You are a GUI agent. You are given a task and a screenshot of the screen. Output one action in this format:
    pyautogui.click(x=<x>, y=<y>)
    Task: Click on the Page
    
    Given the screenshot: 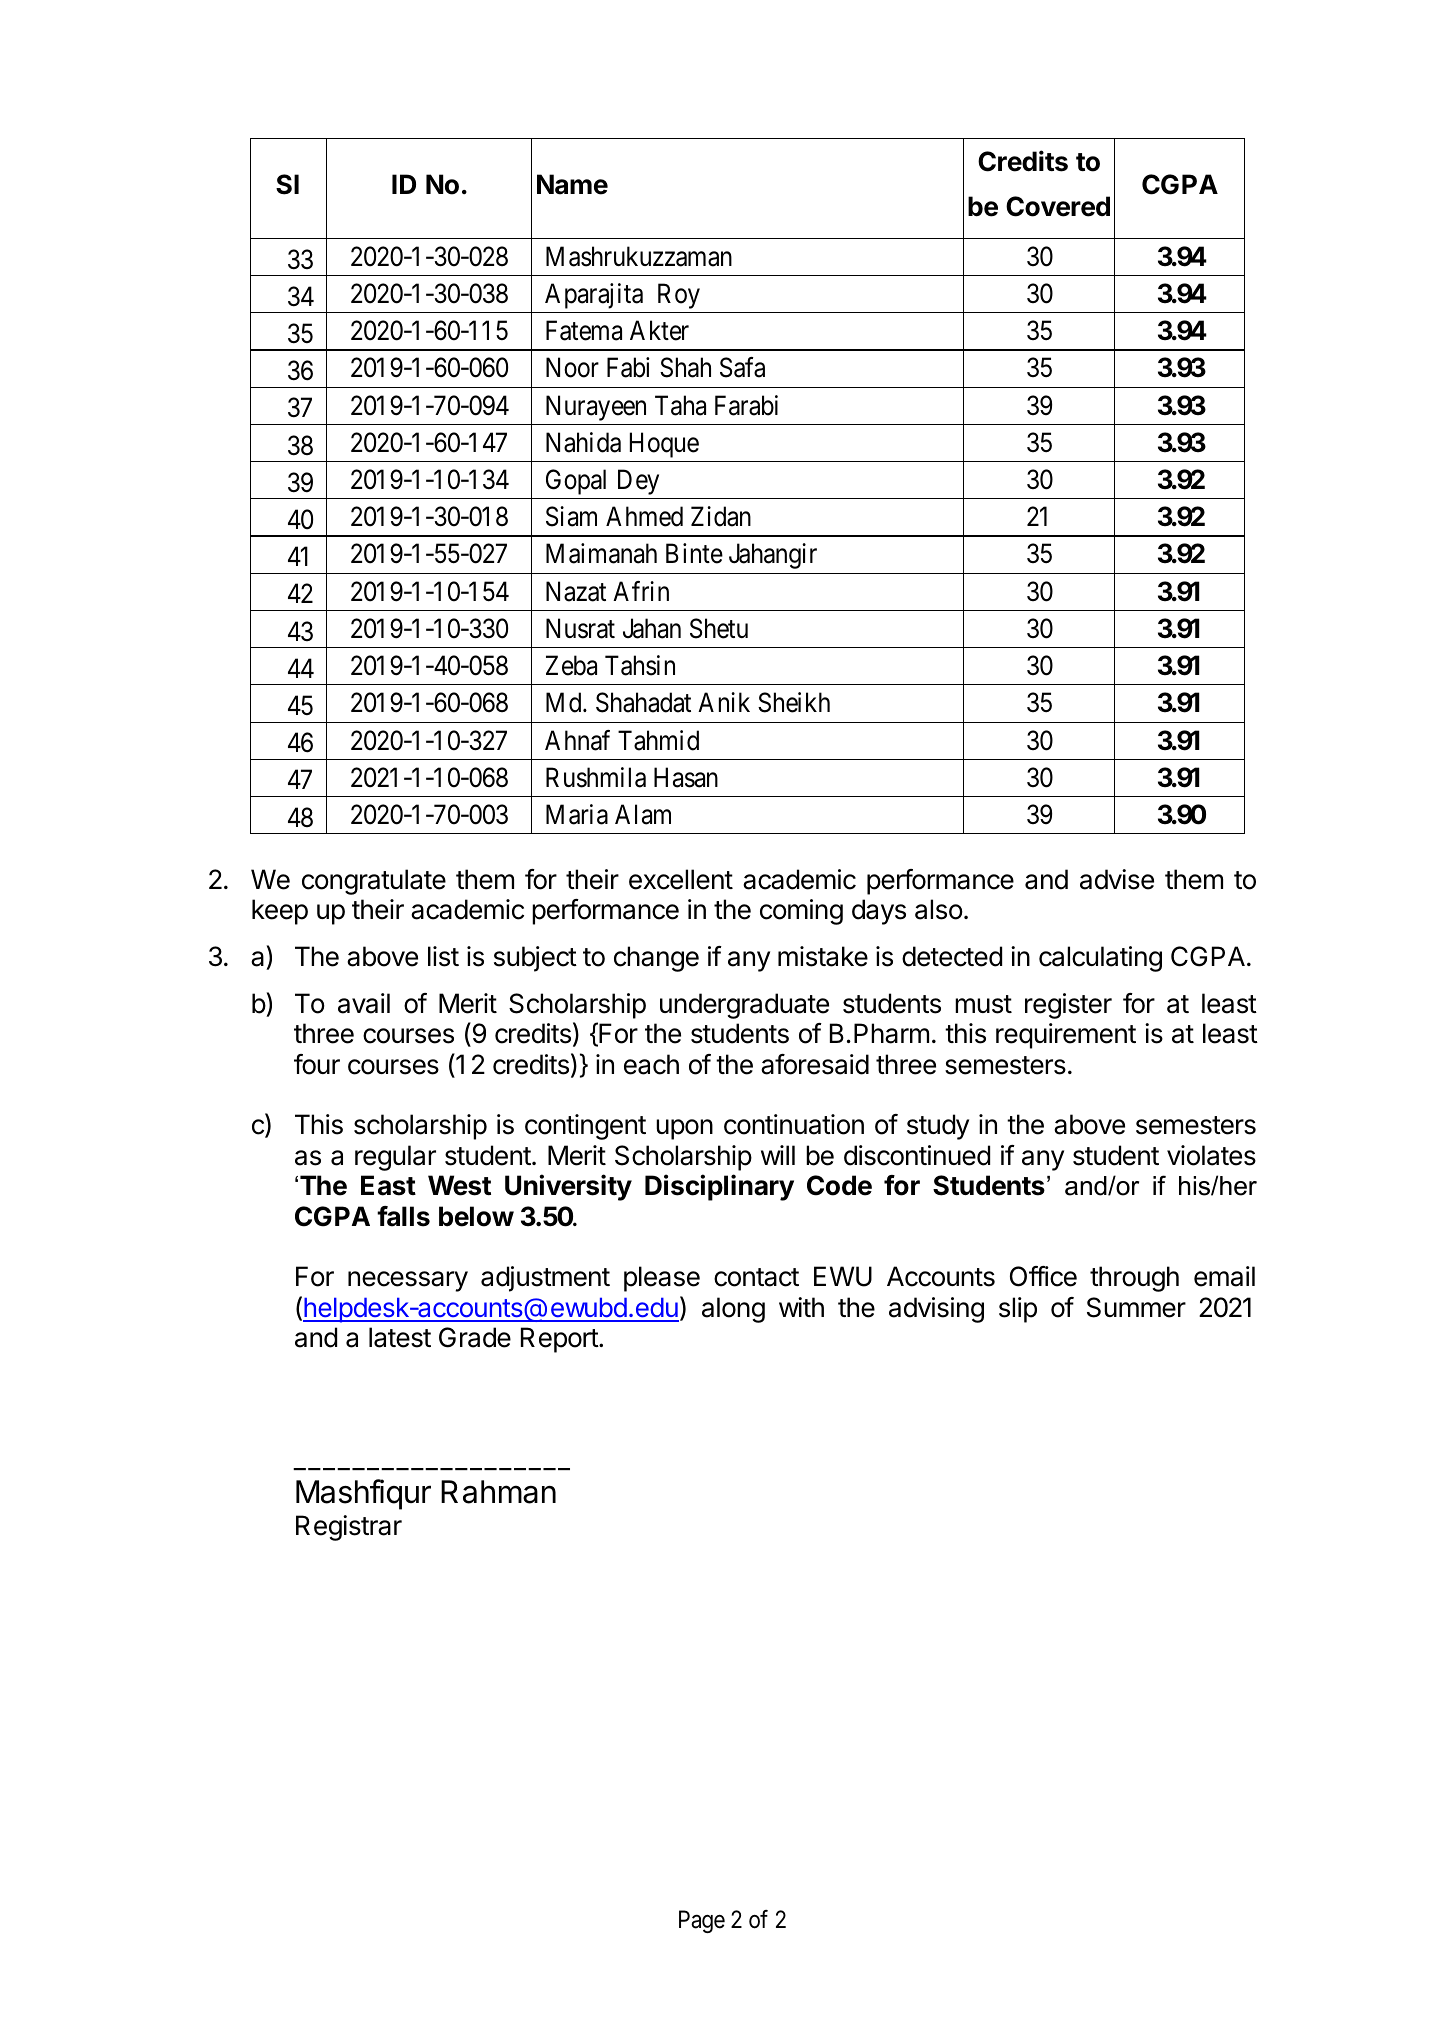 What is the action you would take?
    pyautogui.click(x=702, y=1921)
